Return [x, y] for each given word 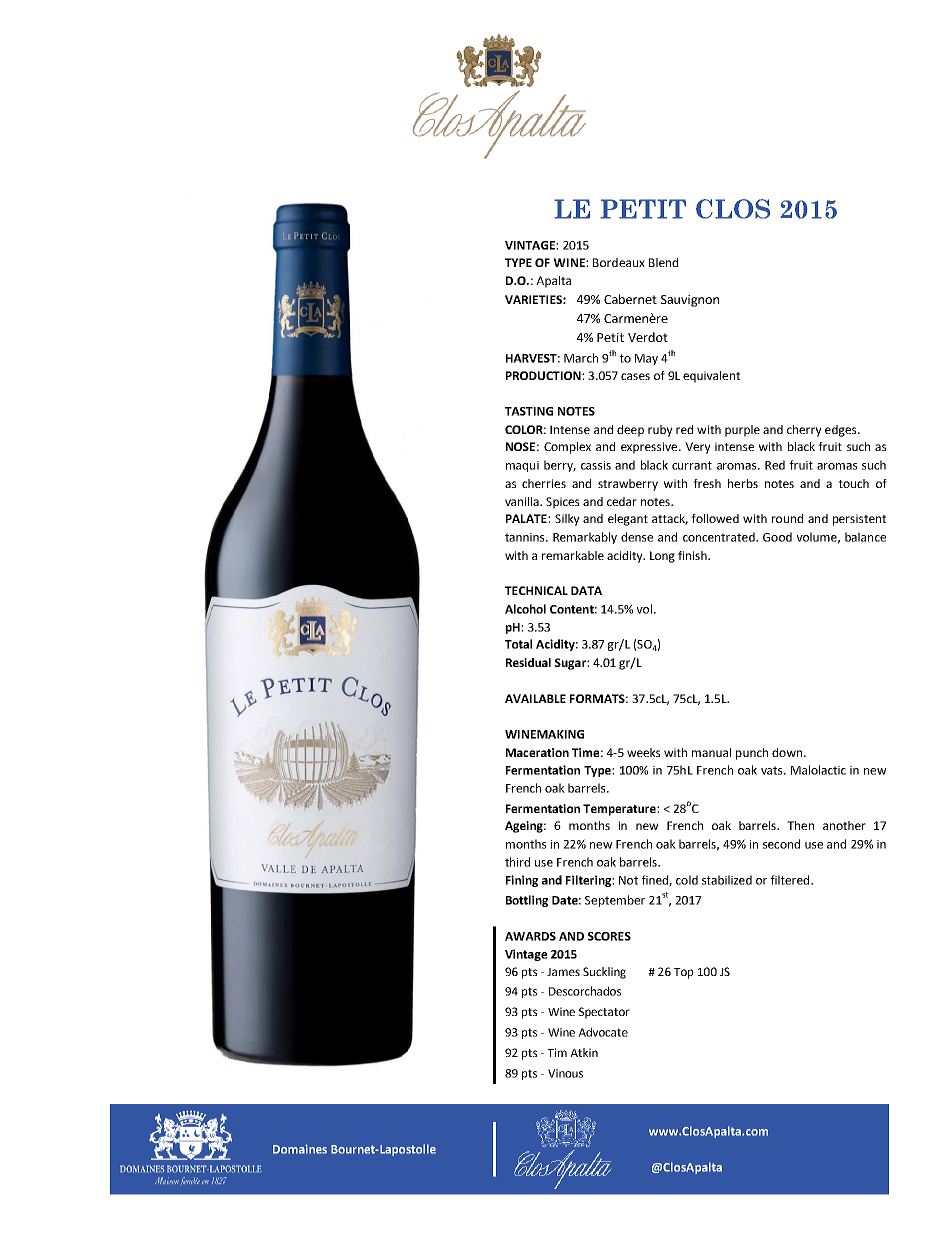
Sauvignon [690, 301]
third [517, 862]
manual [711, 752]
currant [692, 465]
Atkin [584, 1052]
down [788, 752]
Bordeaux [619, 262]
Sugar [571, 664]
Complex [567, 448]
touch [853, 483]
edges [842, 431]
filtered [791, 880]
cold [687, 880]
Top [684, 973]
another [844, 825]
